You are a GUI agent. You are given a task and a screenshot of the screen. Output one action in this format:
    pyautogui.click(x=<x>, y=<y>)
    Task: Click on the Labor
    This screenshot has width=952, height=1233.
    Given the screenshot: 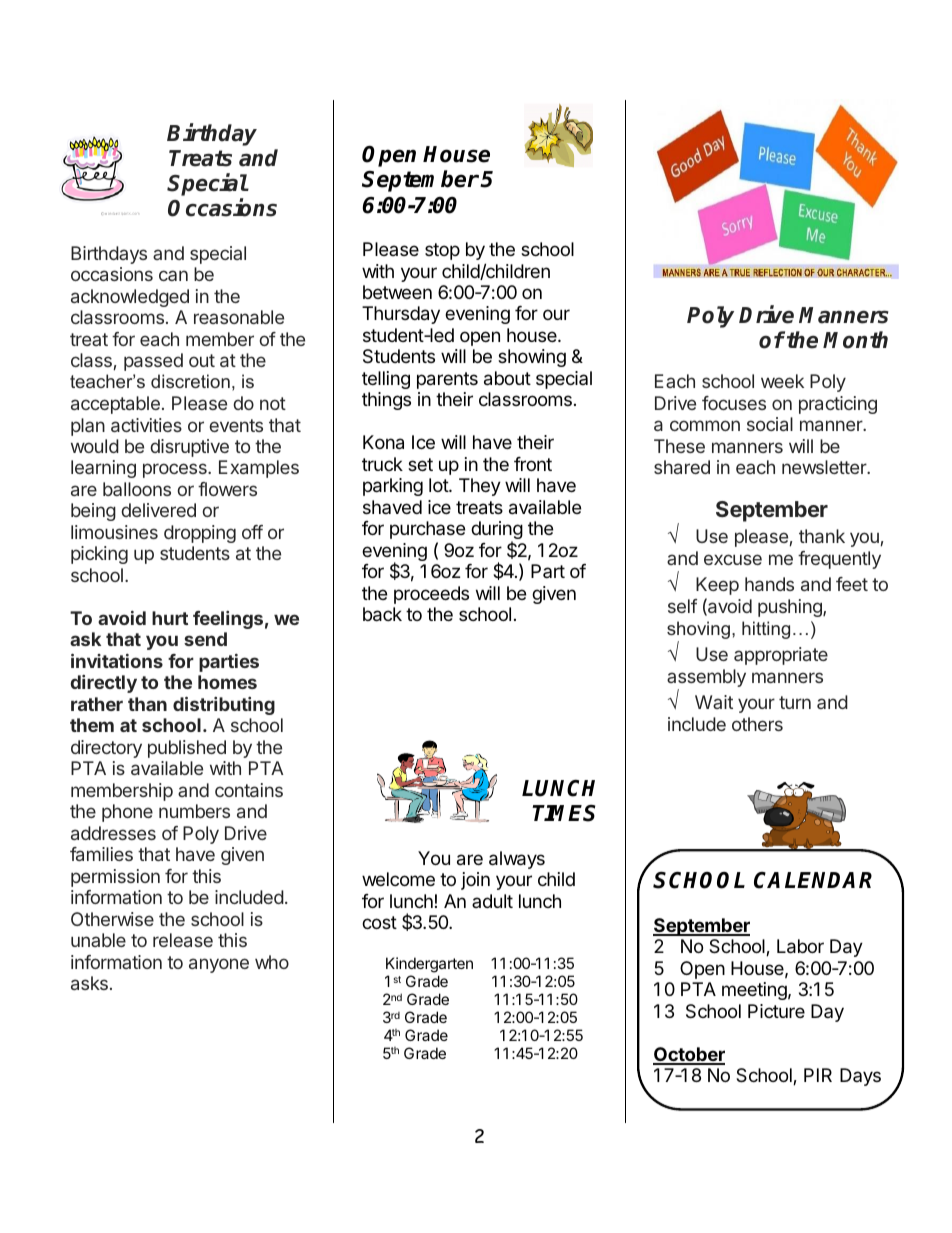 What is the action you would take?
    pyautogui.click(x=800, y=946)
